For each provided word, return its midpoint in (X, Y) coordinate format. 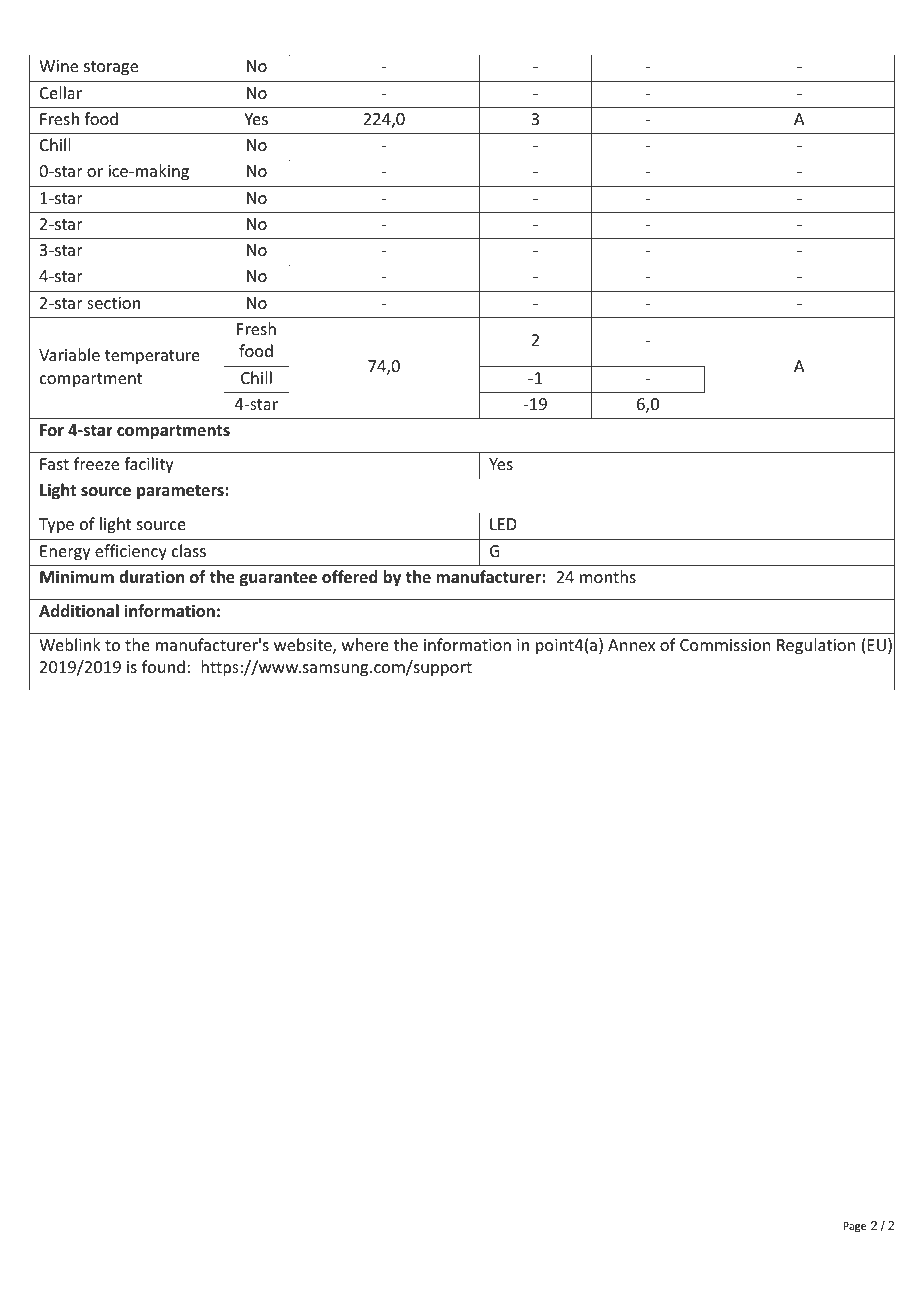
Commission (725, 645)
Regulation (816, 646)
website (304, 646)
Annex (631, 645)
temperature (152, 357)
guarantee (278, 579)
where (365, 644)
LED (503, 524)
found (163, 666)
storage (111, 68)
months (608, 576)
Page (854, 1227)
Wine (58, 66)
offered (350, 577)
